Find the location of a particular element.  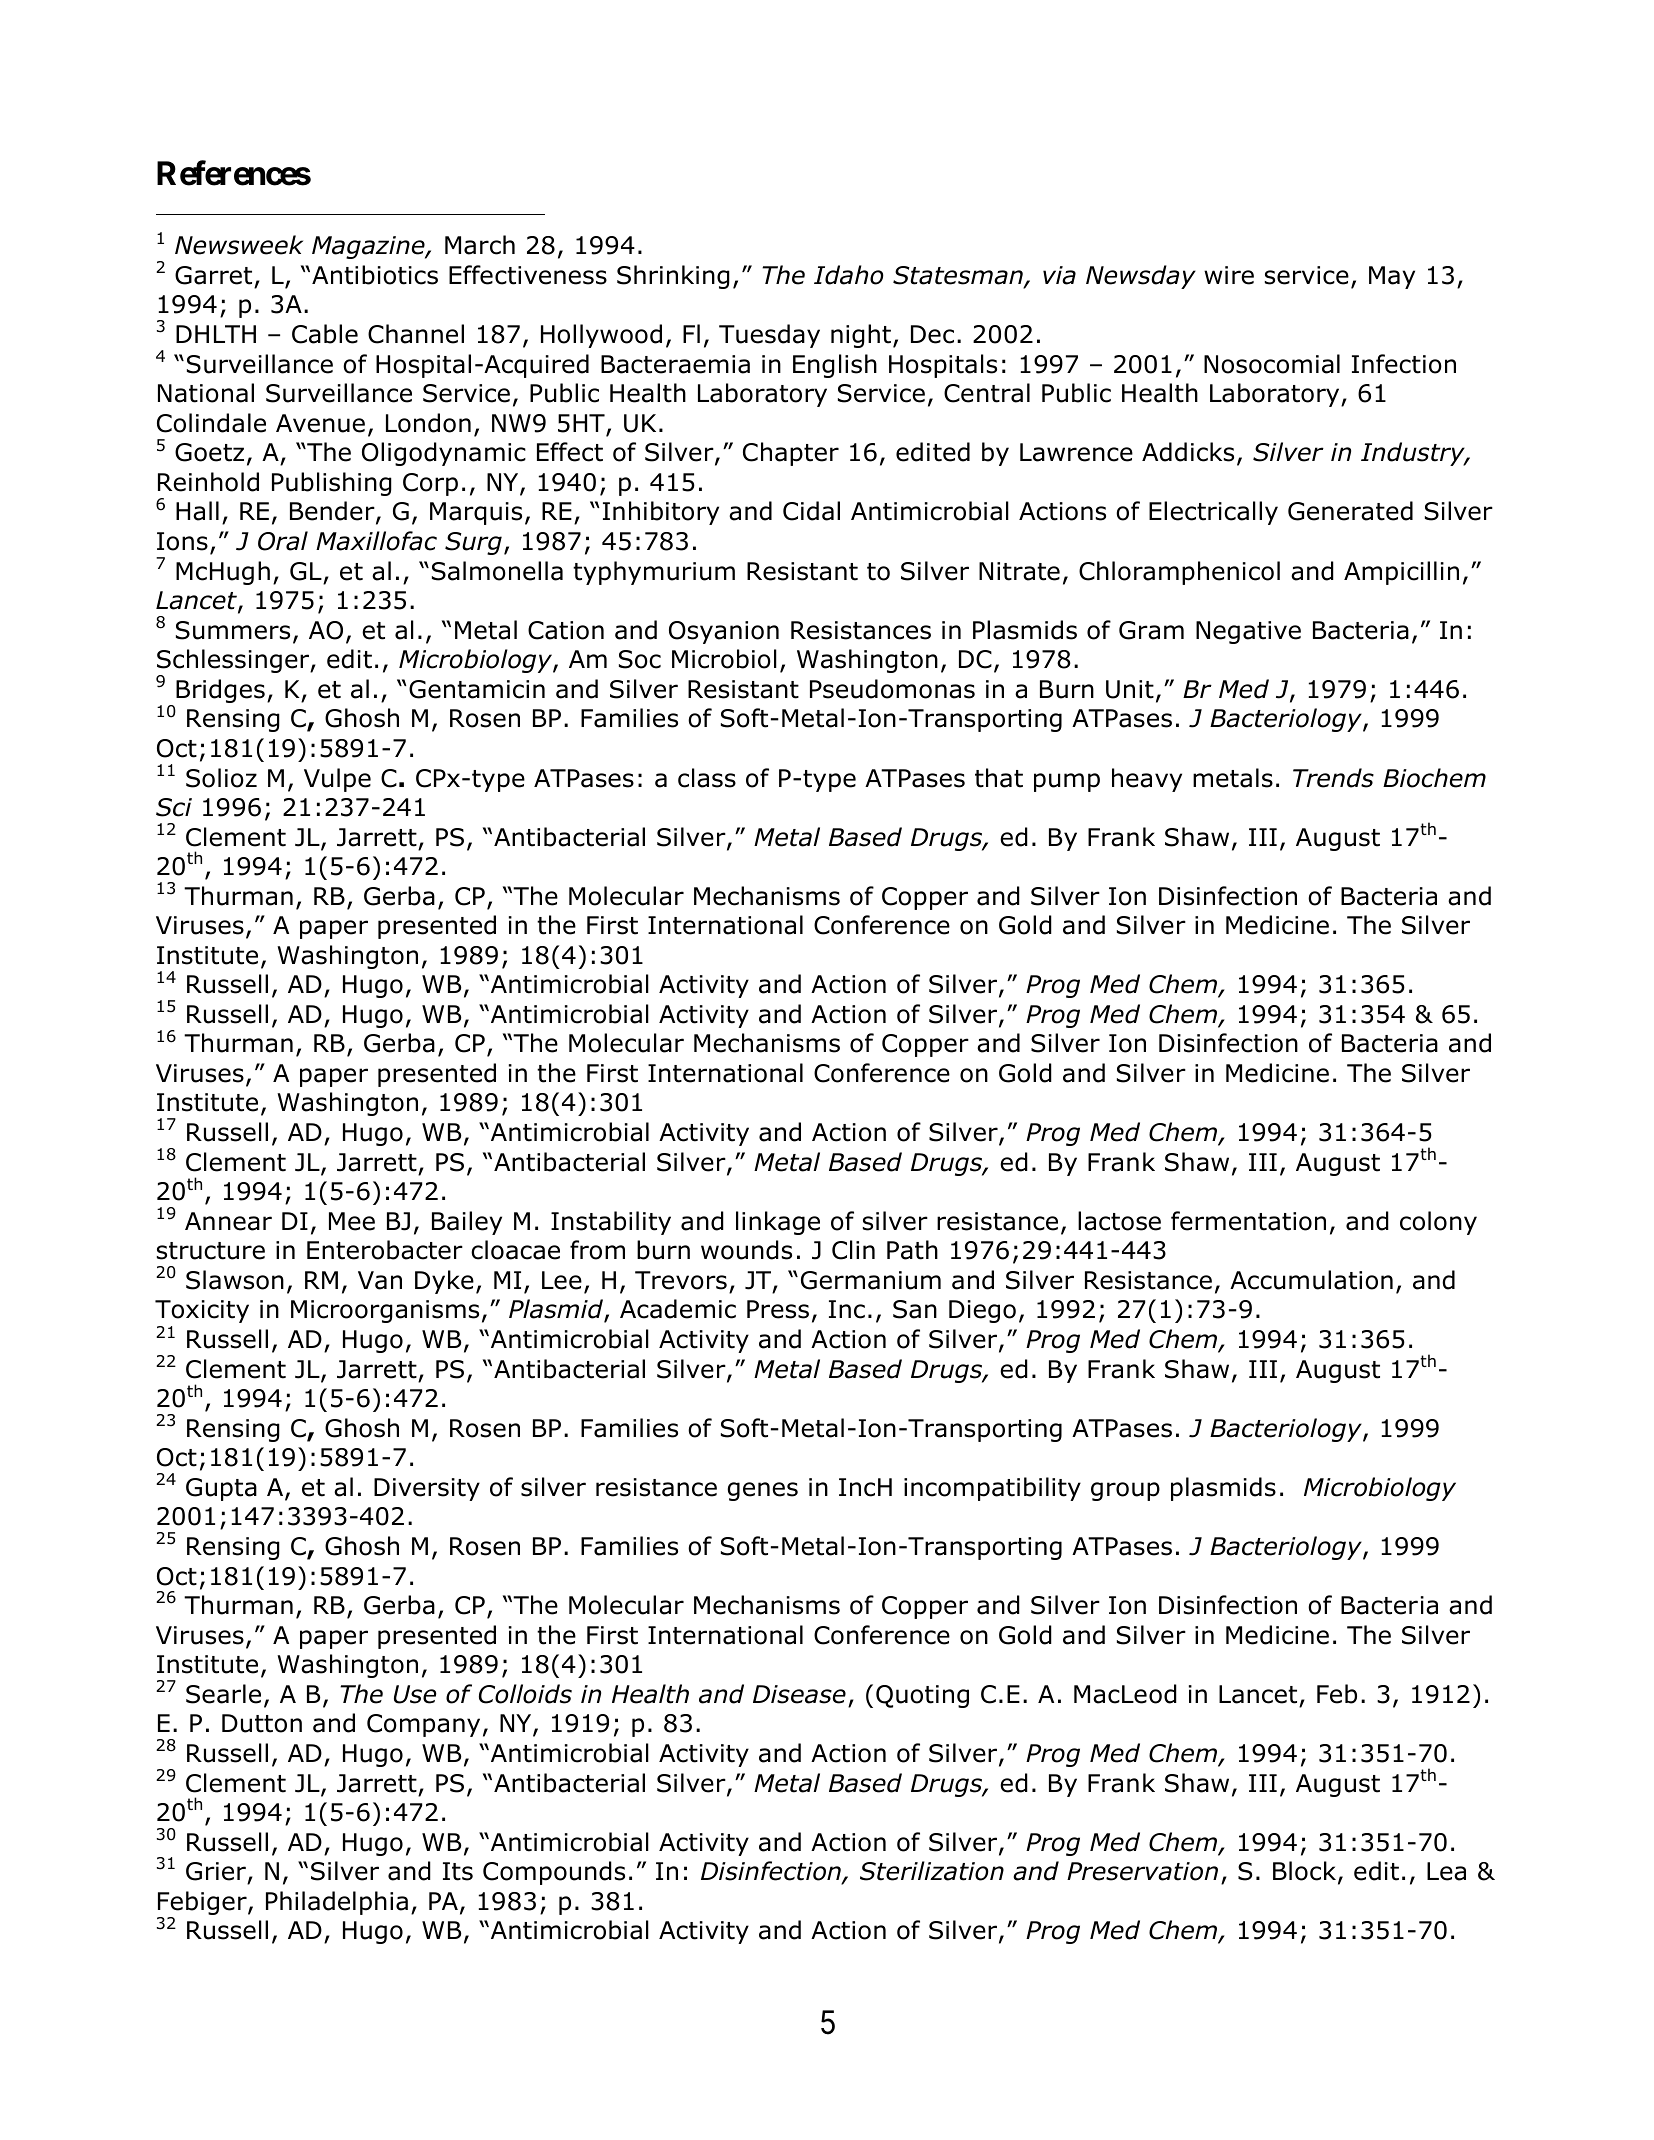

wire is located at coordinates (1229, 275).
